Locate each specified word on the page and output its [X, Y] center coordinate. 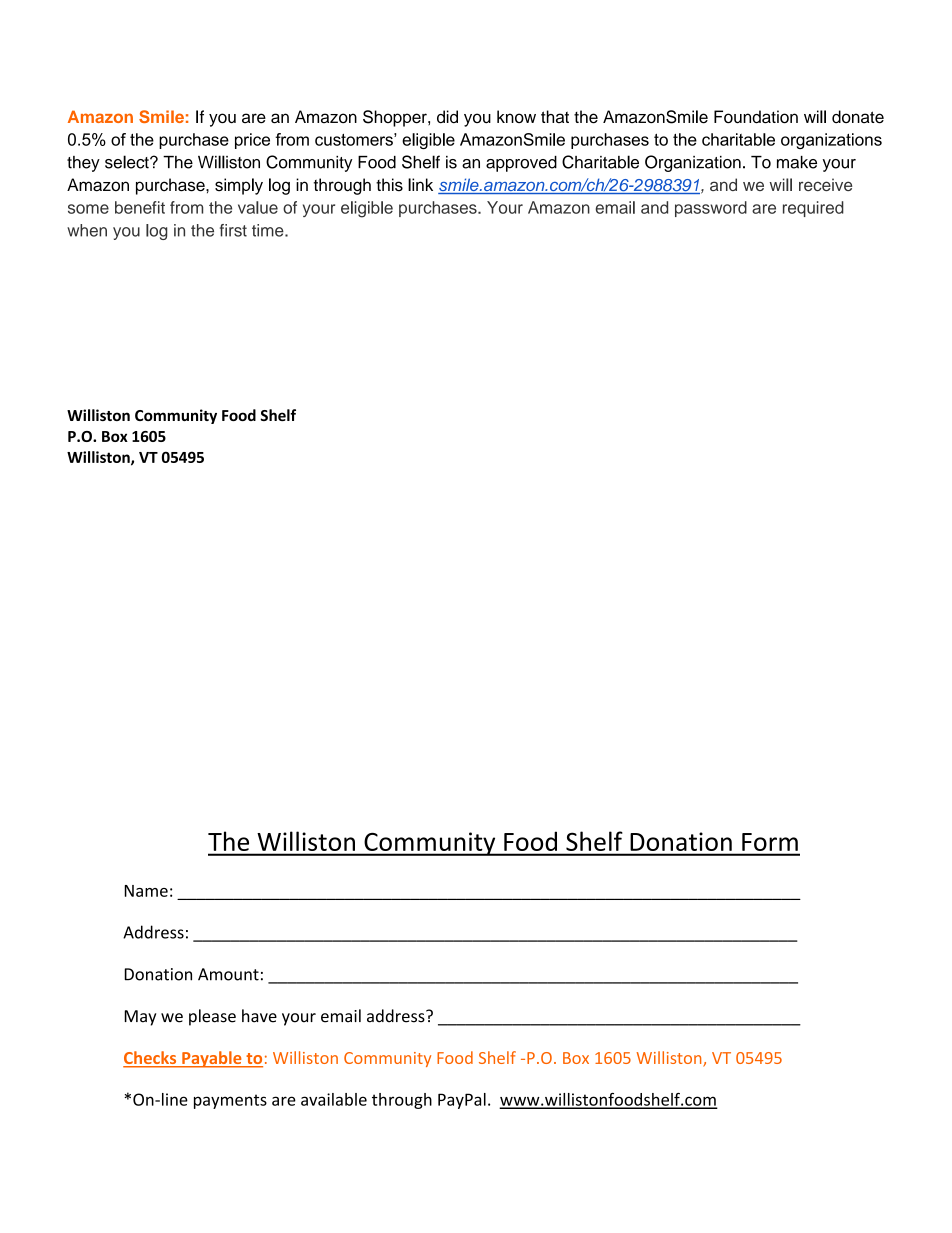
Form [770, 842]
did [447, 117]
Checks [151, 1059]
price [252, 141]
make [797, 162]
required [813, 209]
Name [146, 891]
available [334, 1099]
